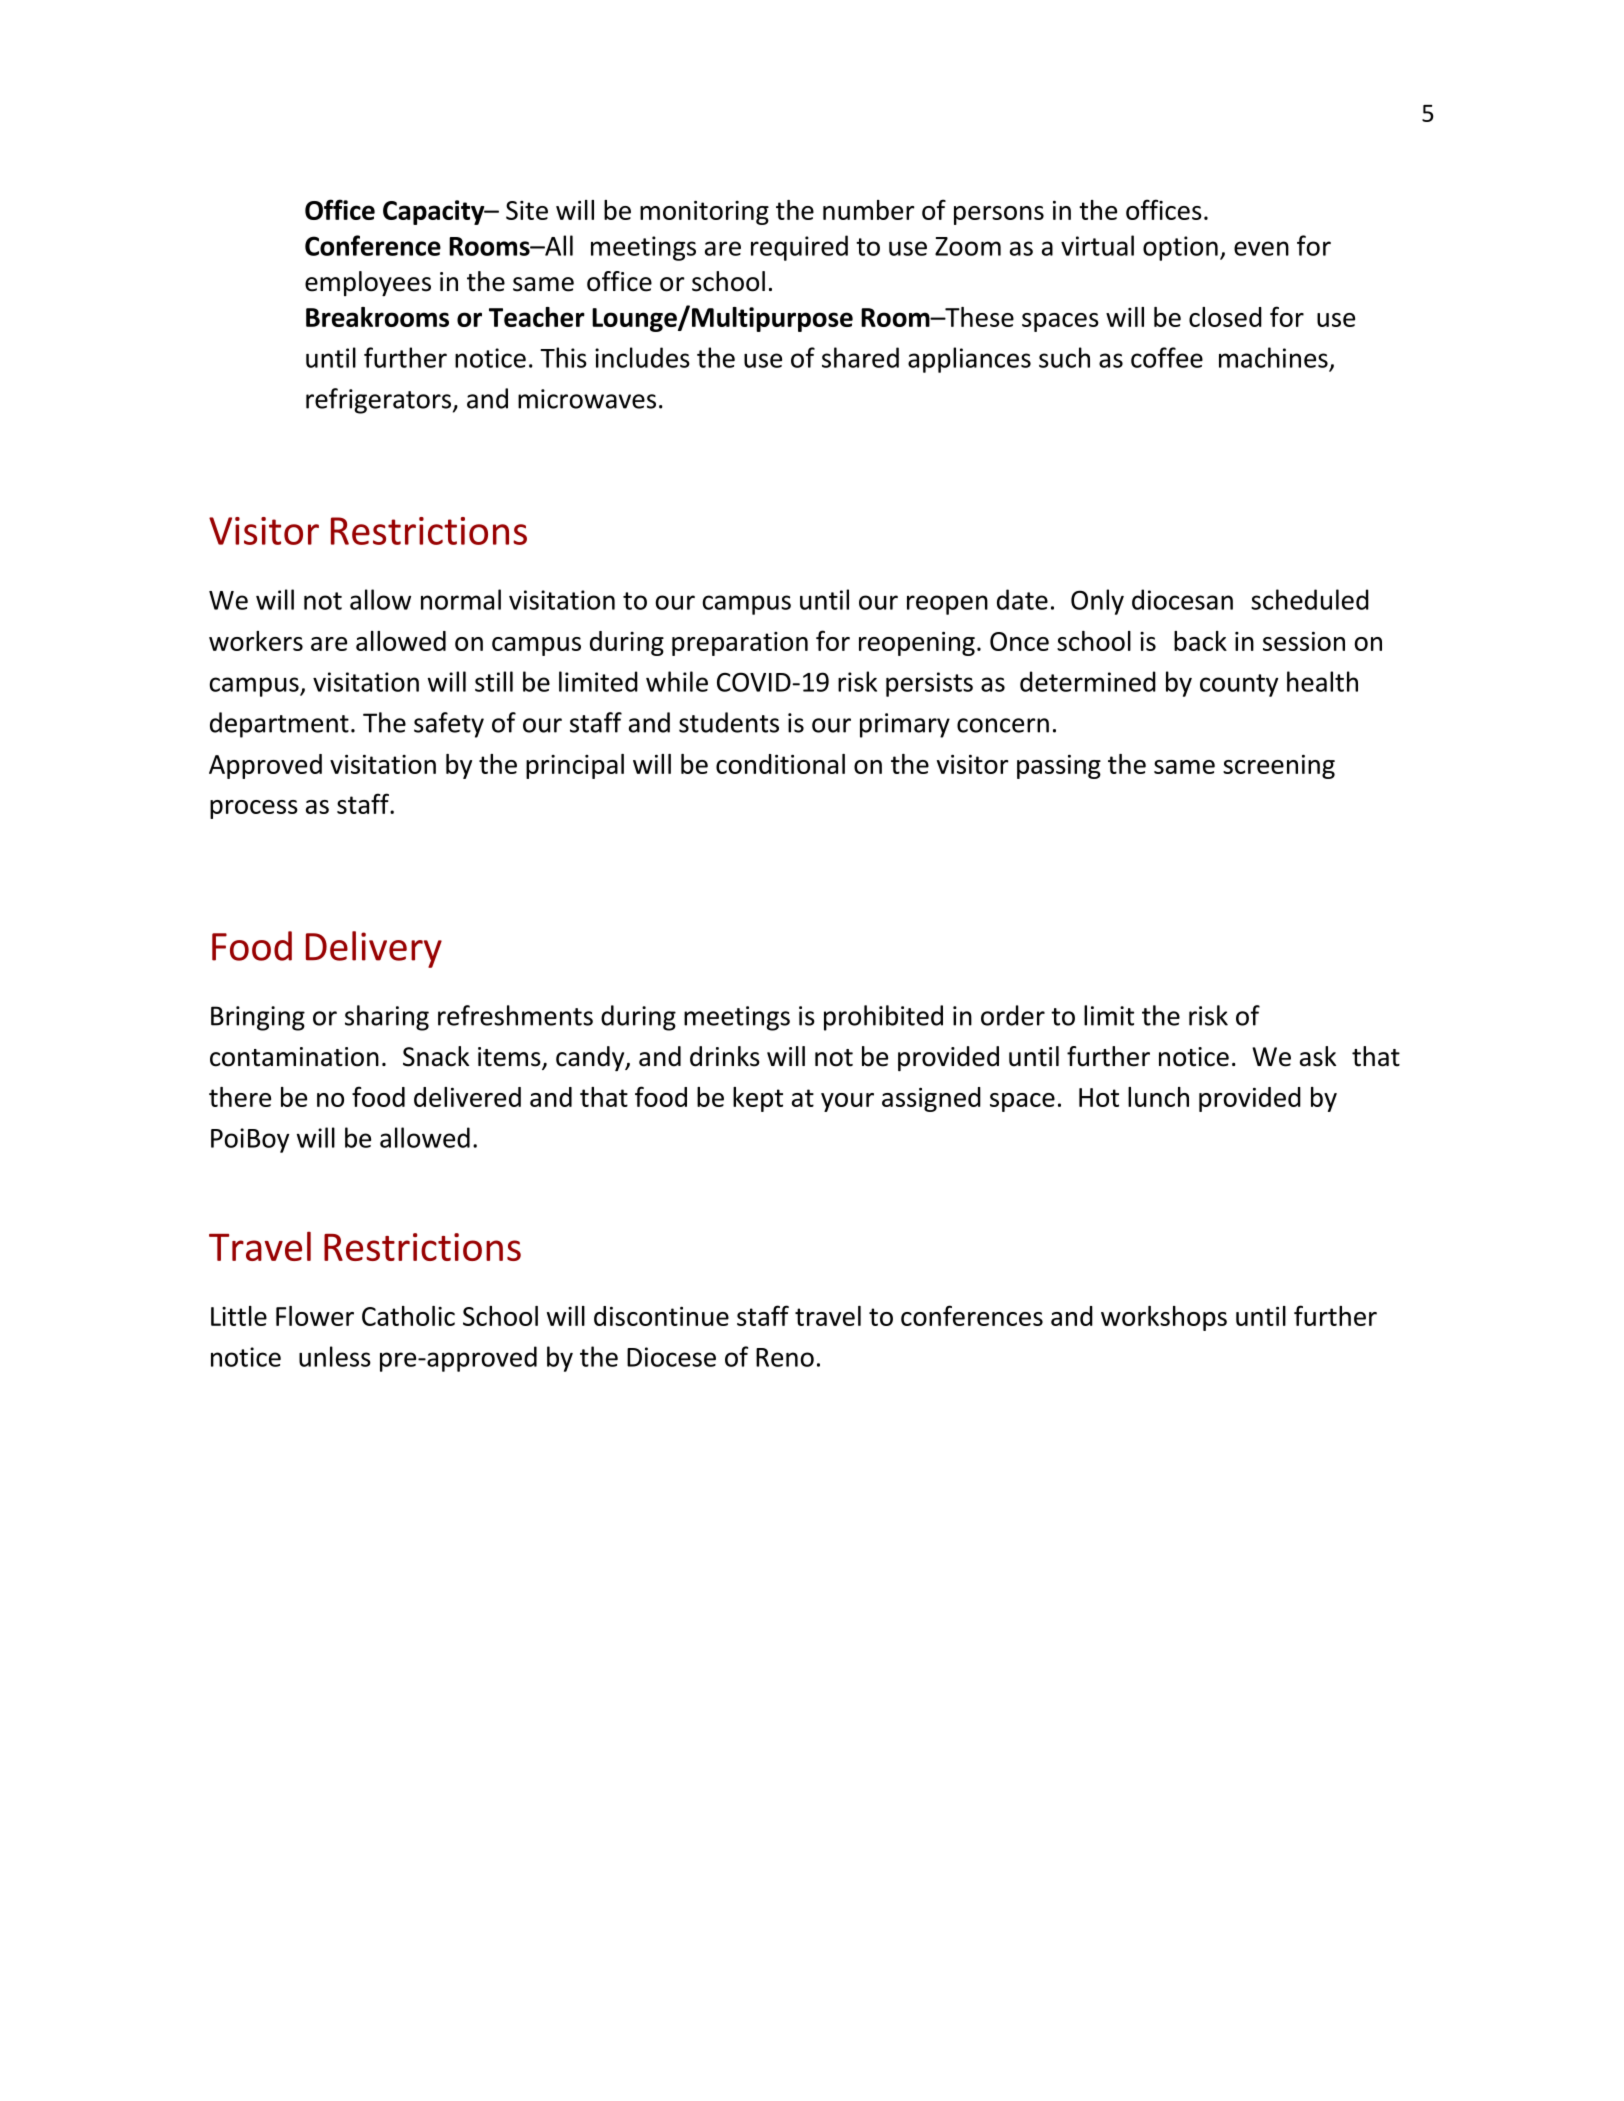 The height and width of the image is (2101, 1624). I want to click on Catholic, so click(408, 1316).
